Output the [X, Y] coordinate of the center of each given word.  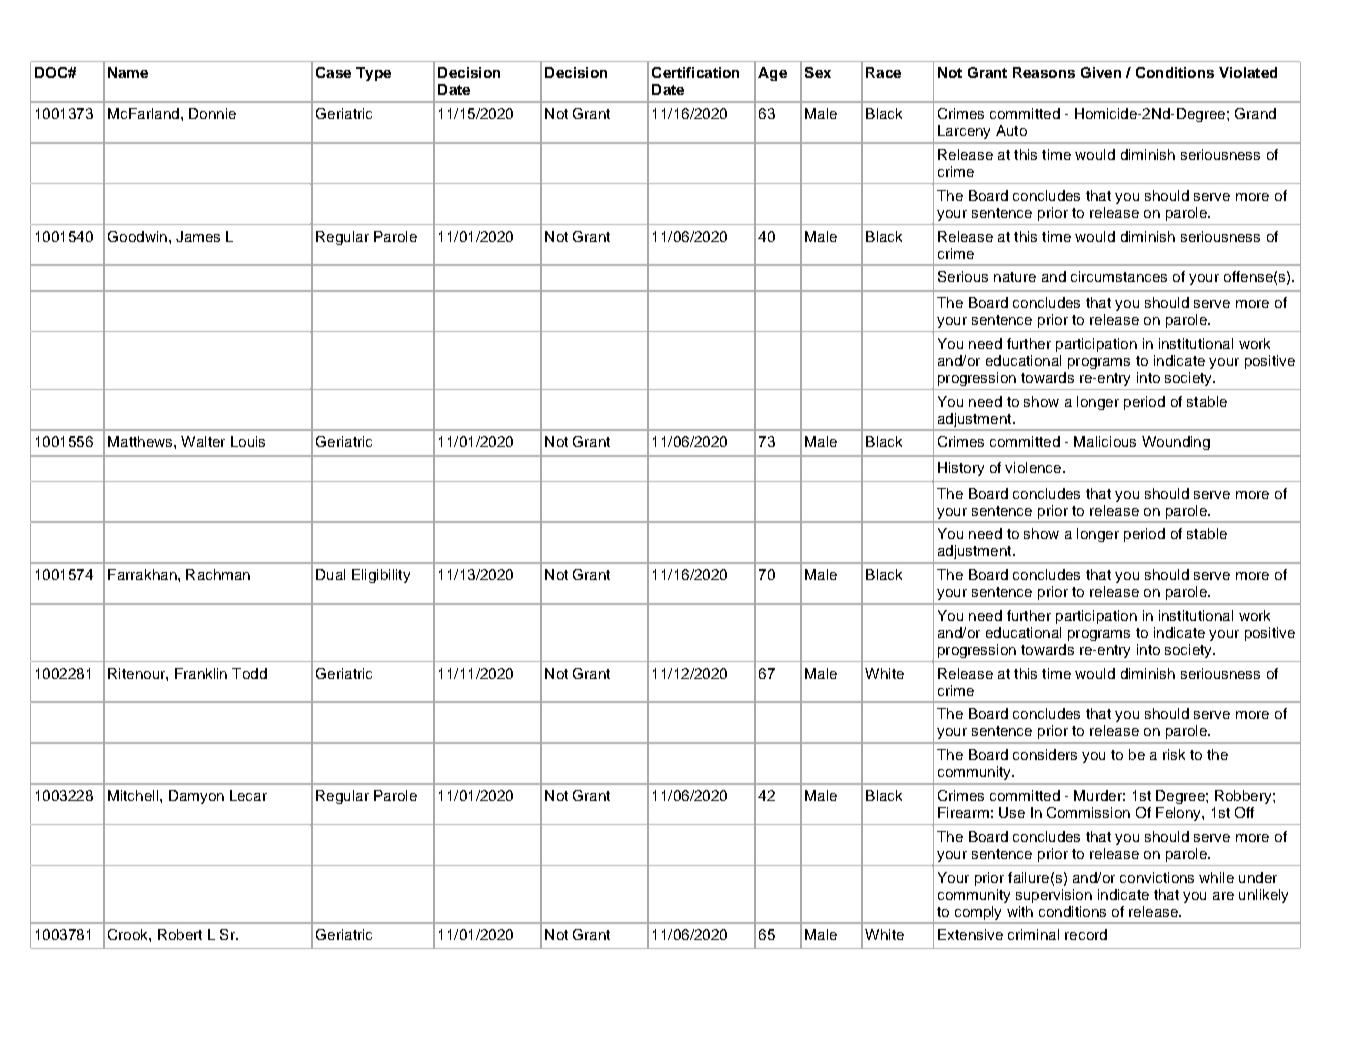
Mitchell [134, 795]
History [961, 469]
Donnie [212, 113]
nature [1015, 277]
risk [1174, 754]
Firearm [963, 812]
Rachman [218, 574]
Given [1101, 72]
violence [1034, 467]
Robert [180, 934]
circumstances [1119, 276]
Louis [248, 441]
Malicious [1105, 441]
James [198, 236]
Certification [695, 72]
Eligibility [381, 576]
